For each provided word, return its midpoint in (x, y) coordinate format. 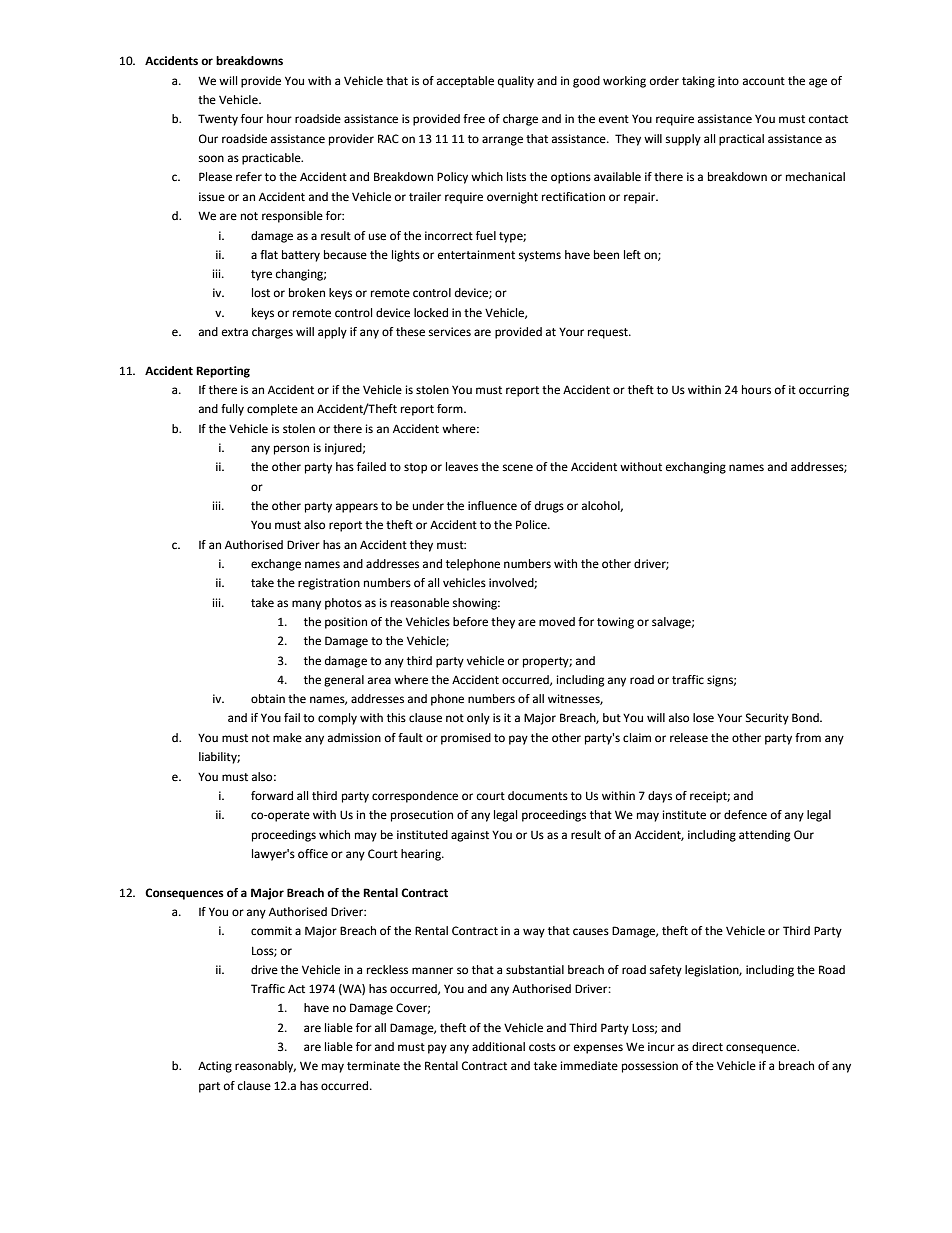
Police (532, 525)
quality (516, 82)
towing (615, 623)
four (252, 119)
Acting (215, 1067)
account (764, 81)
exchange (276, 565)
